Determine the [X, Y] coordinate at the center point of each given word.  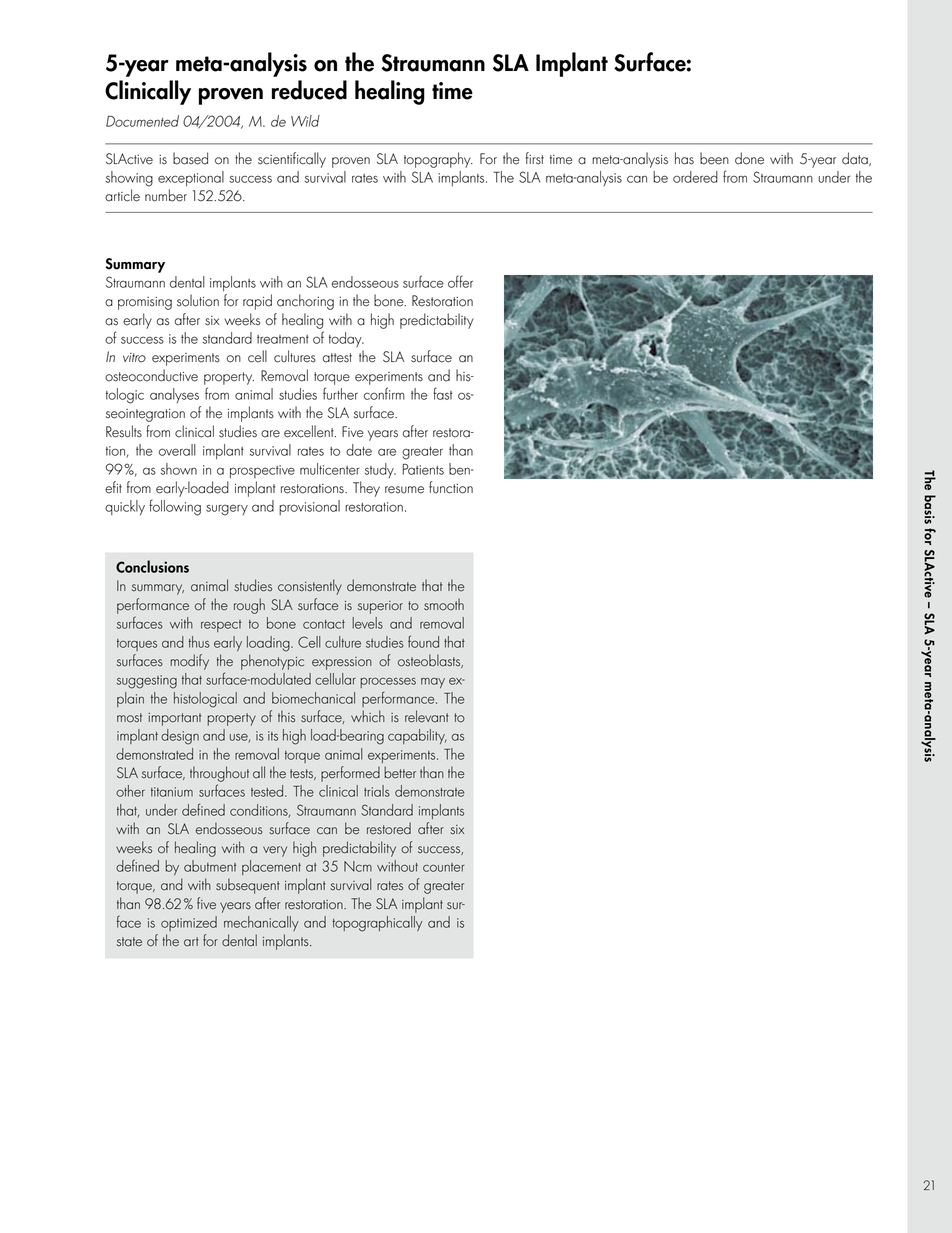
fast [443, 393]
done [749, 158]
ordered [695, 177]
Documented [142, 121]
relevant [427, 716]
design [180, 737]
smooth [444, 604]
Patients [423, 469]
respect [221, 626]
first [535, 158]
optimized [189, 923]
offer [460, 281]
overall [177, 450]
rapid [257, 302]
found [423, 641]
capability [417, 736]
